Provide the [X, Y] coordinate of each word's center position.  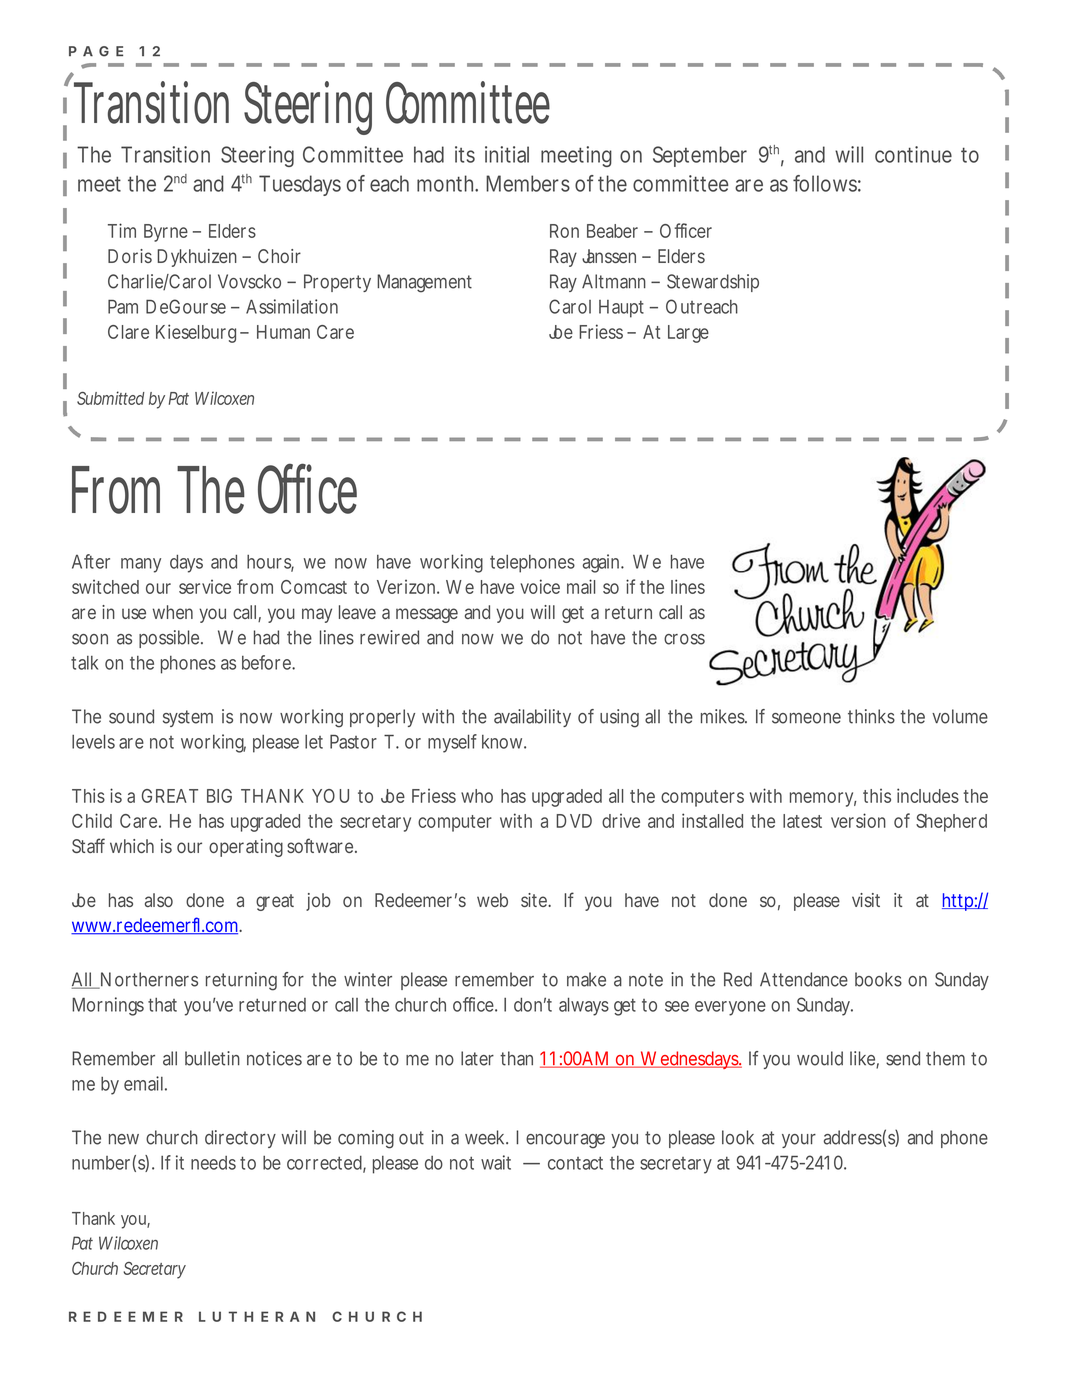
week [486, 1137]
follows [827, 183]
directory [240, 1139]
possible [171, 639]
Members [528, 183]
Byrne [166, 233]
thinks [871, 716]
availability [532, 718]
